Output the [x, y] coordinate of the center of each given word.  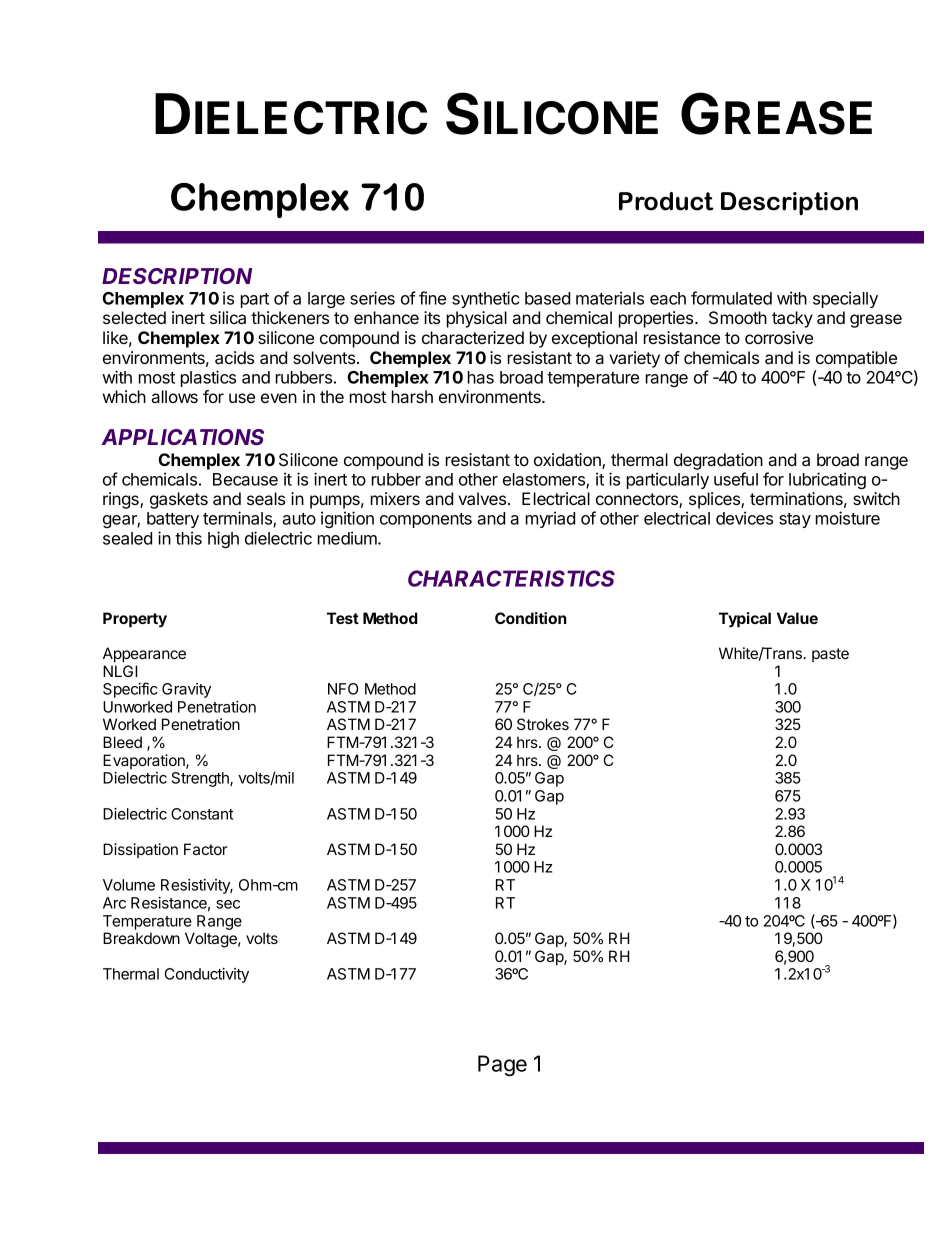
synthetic [486, 299]
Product [666, 201]
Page [502, 1065]
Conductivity [207, 975]
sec [228, 904]
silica [228, 317]
